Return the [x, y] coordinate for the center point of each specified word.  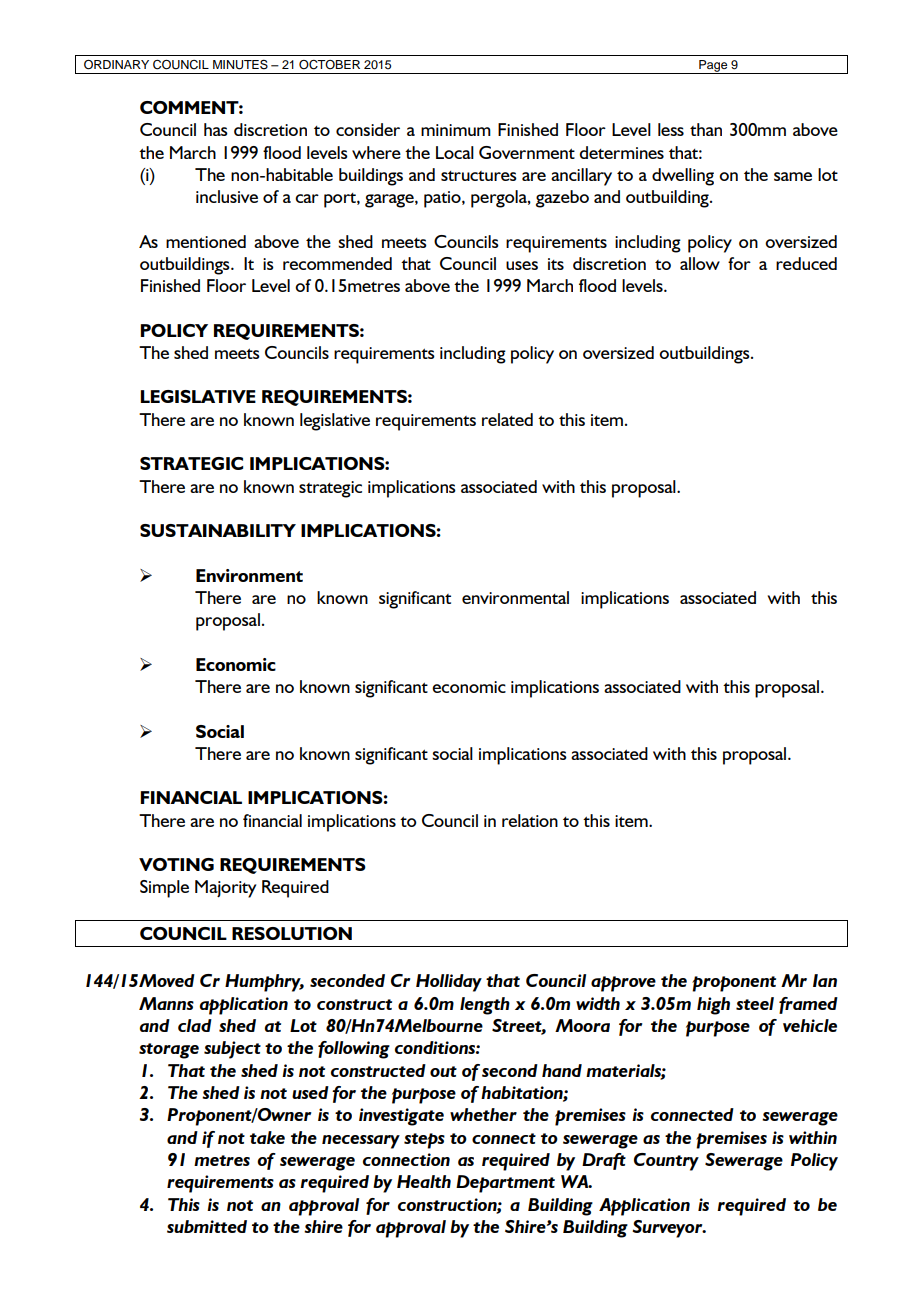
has [216, 129]
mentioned [206, 241]
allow [700, 263]
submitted [207, 1226]
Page [713, 67]
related [507, 419]
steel [755, 1003]
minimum [456, 130]
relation [530, 820]
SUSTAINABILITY [218, 530]
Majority [225, 889]
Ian [825, 980]
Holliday [449, 983]
